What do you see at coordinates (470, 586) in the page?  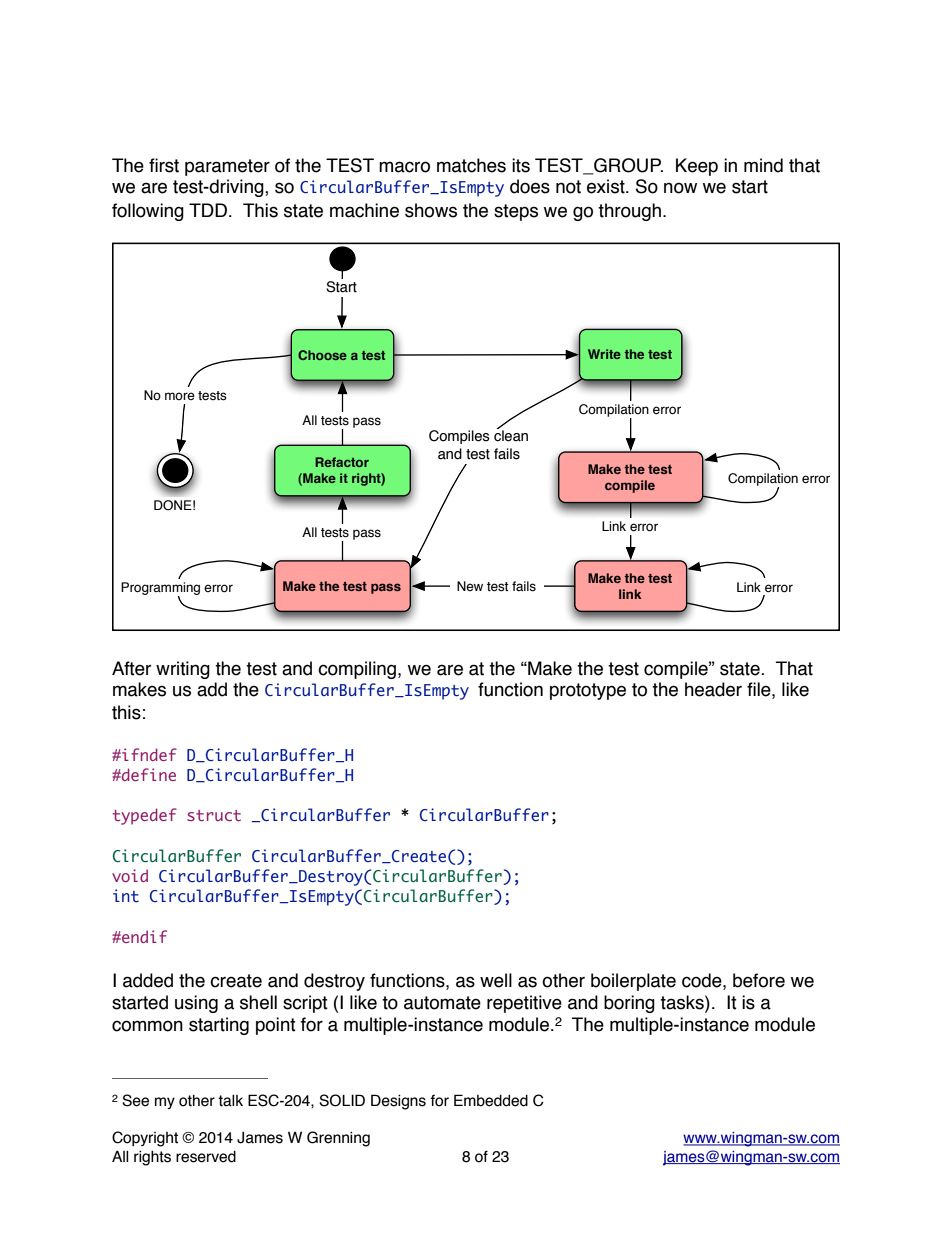 I see `New` at bounding box center [470, 586].
